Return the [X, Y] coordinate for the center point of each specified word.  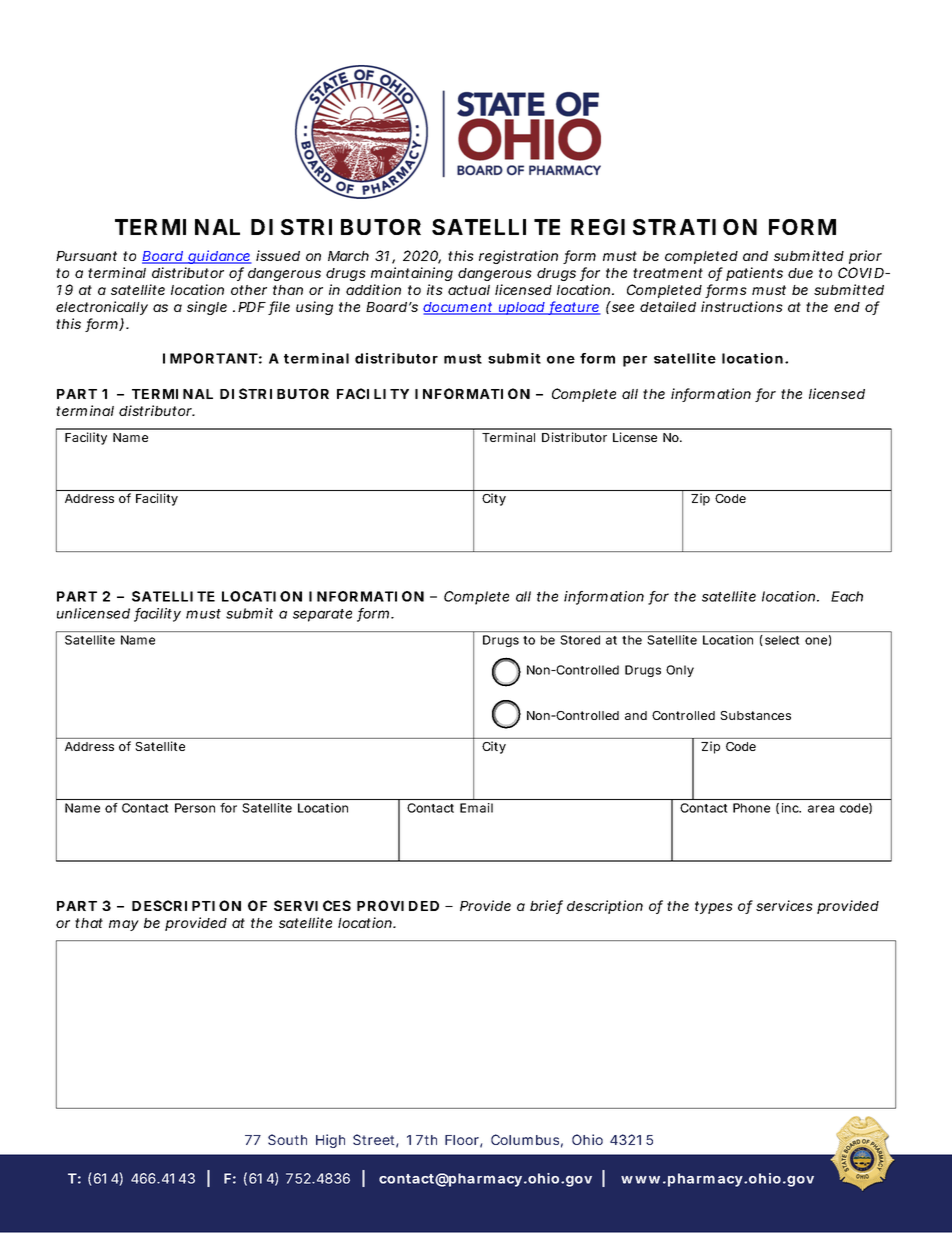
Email [476, 808]
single [207, 308]
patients [754, 274]
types [714, 907]
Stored [580, 640]
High [330, 1141]
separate [322, 615]
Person [195, 808]
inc [791, 808]
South [287, 1139]
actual [469, 290]
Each [847, 596]
